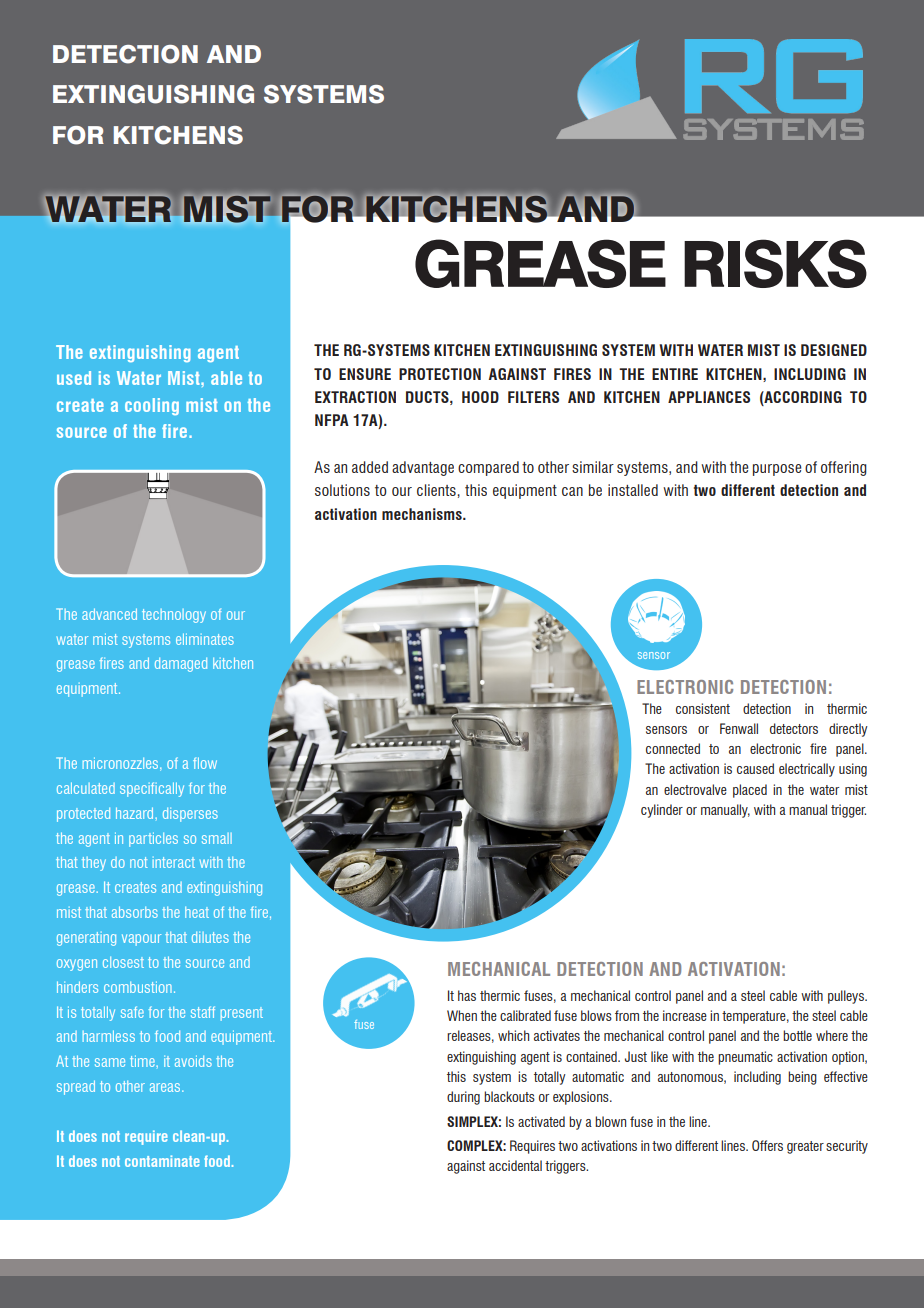  I want to click on purpose, so click(777, 470).
